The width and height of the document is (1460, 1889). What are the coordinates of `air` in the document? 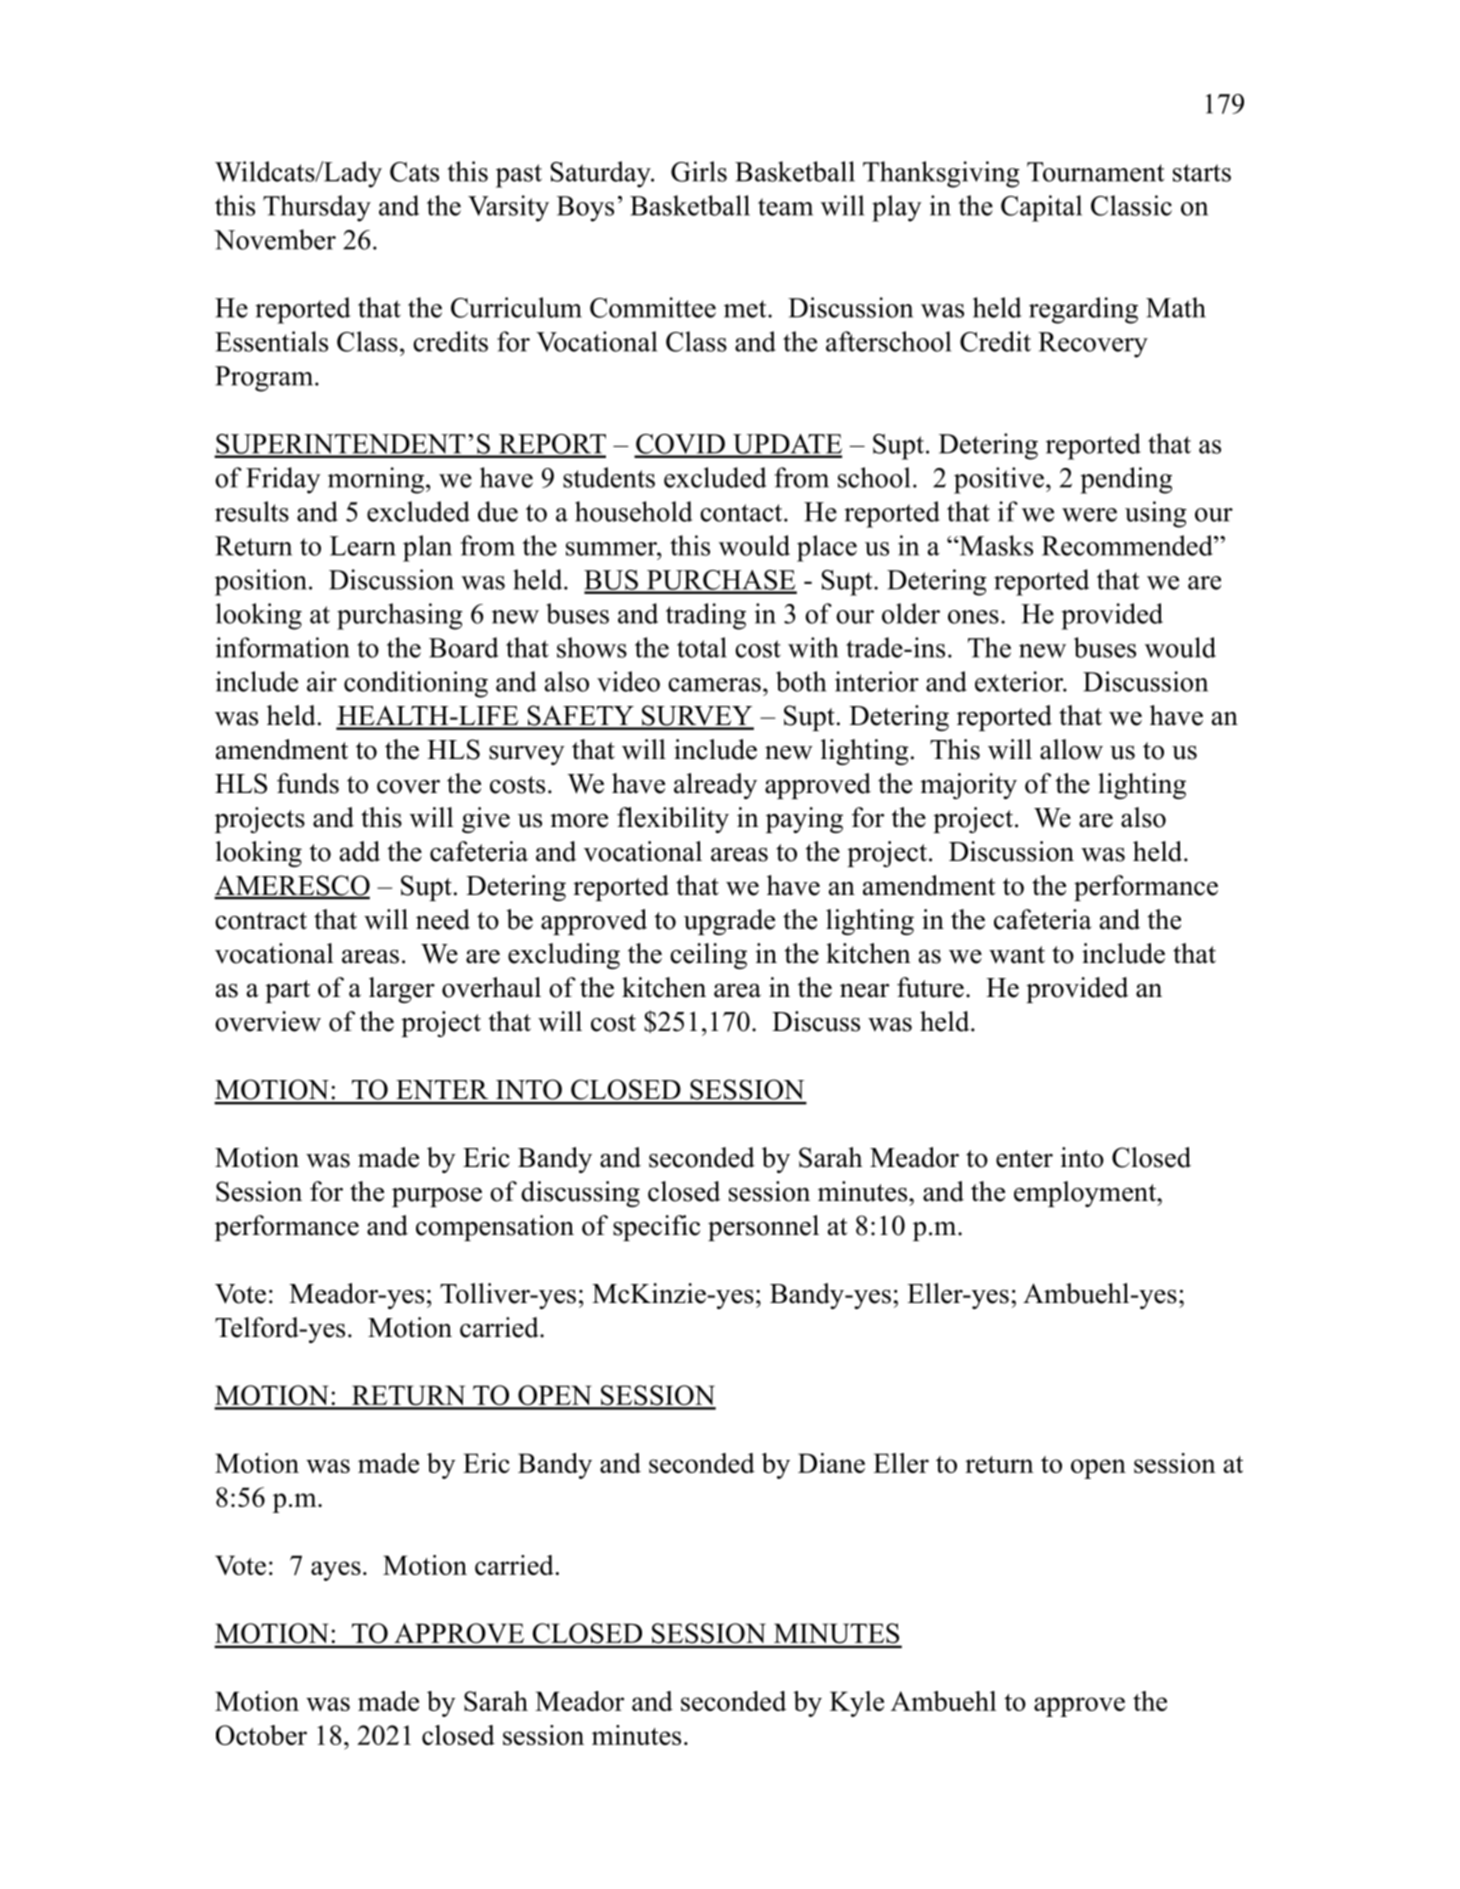 It's located at (322, 681).
